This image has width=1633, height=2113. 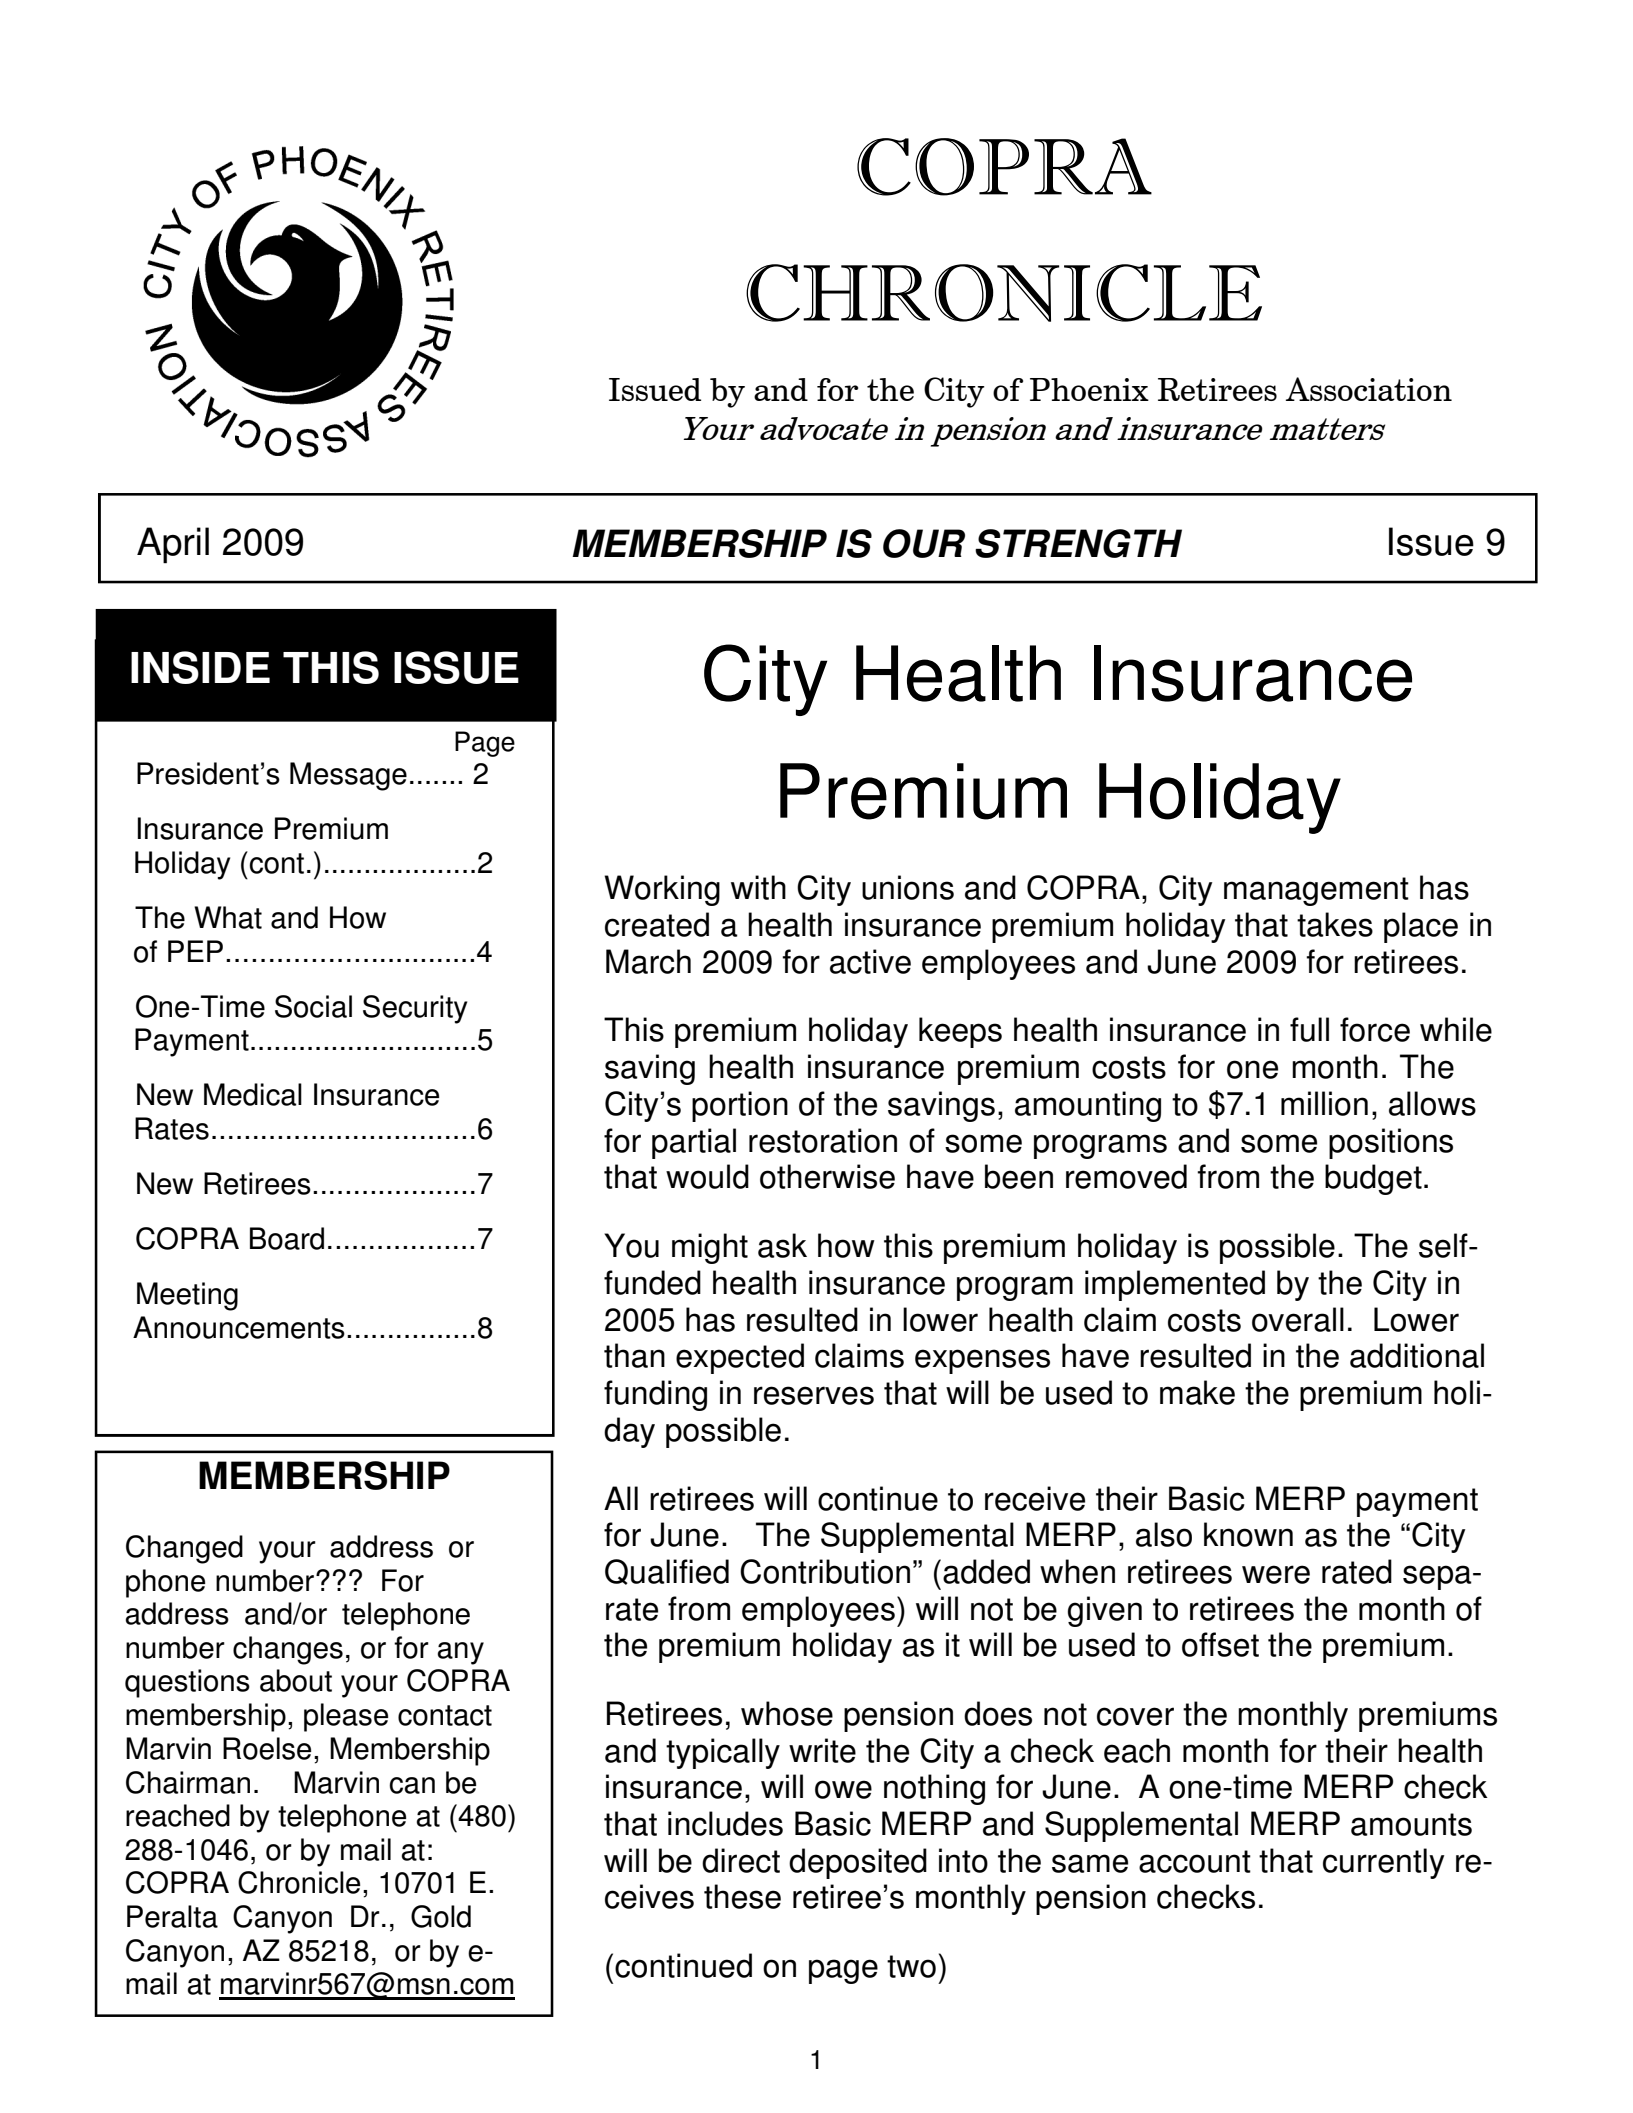 I want to click on April, so click(x=173, y=545).
